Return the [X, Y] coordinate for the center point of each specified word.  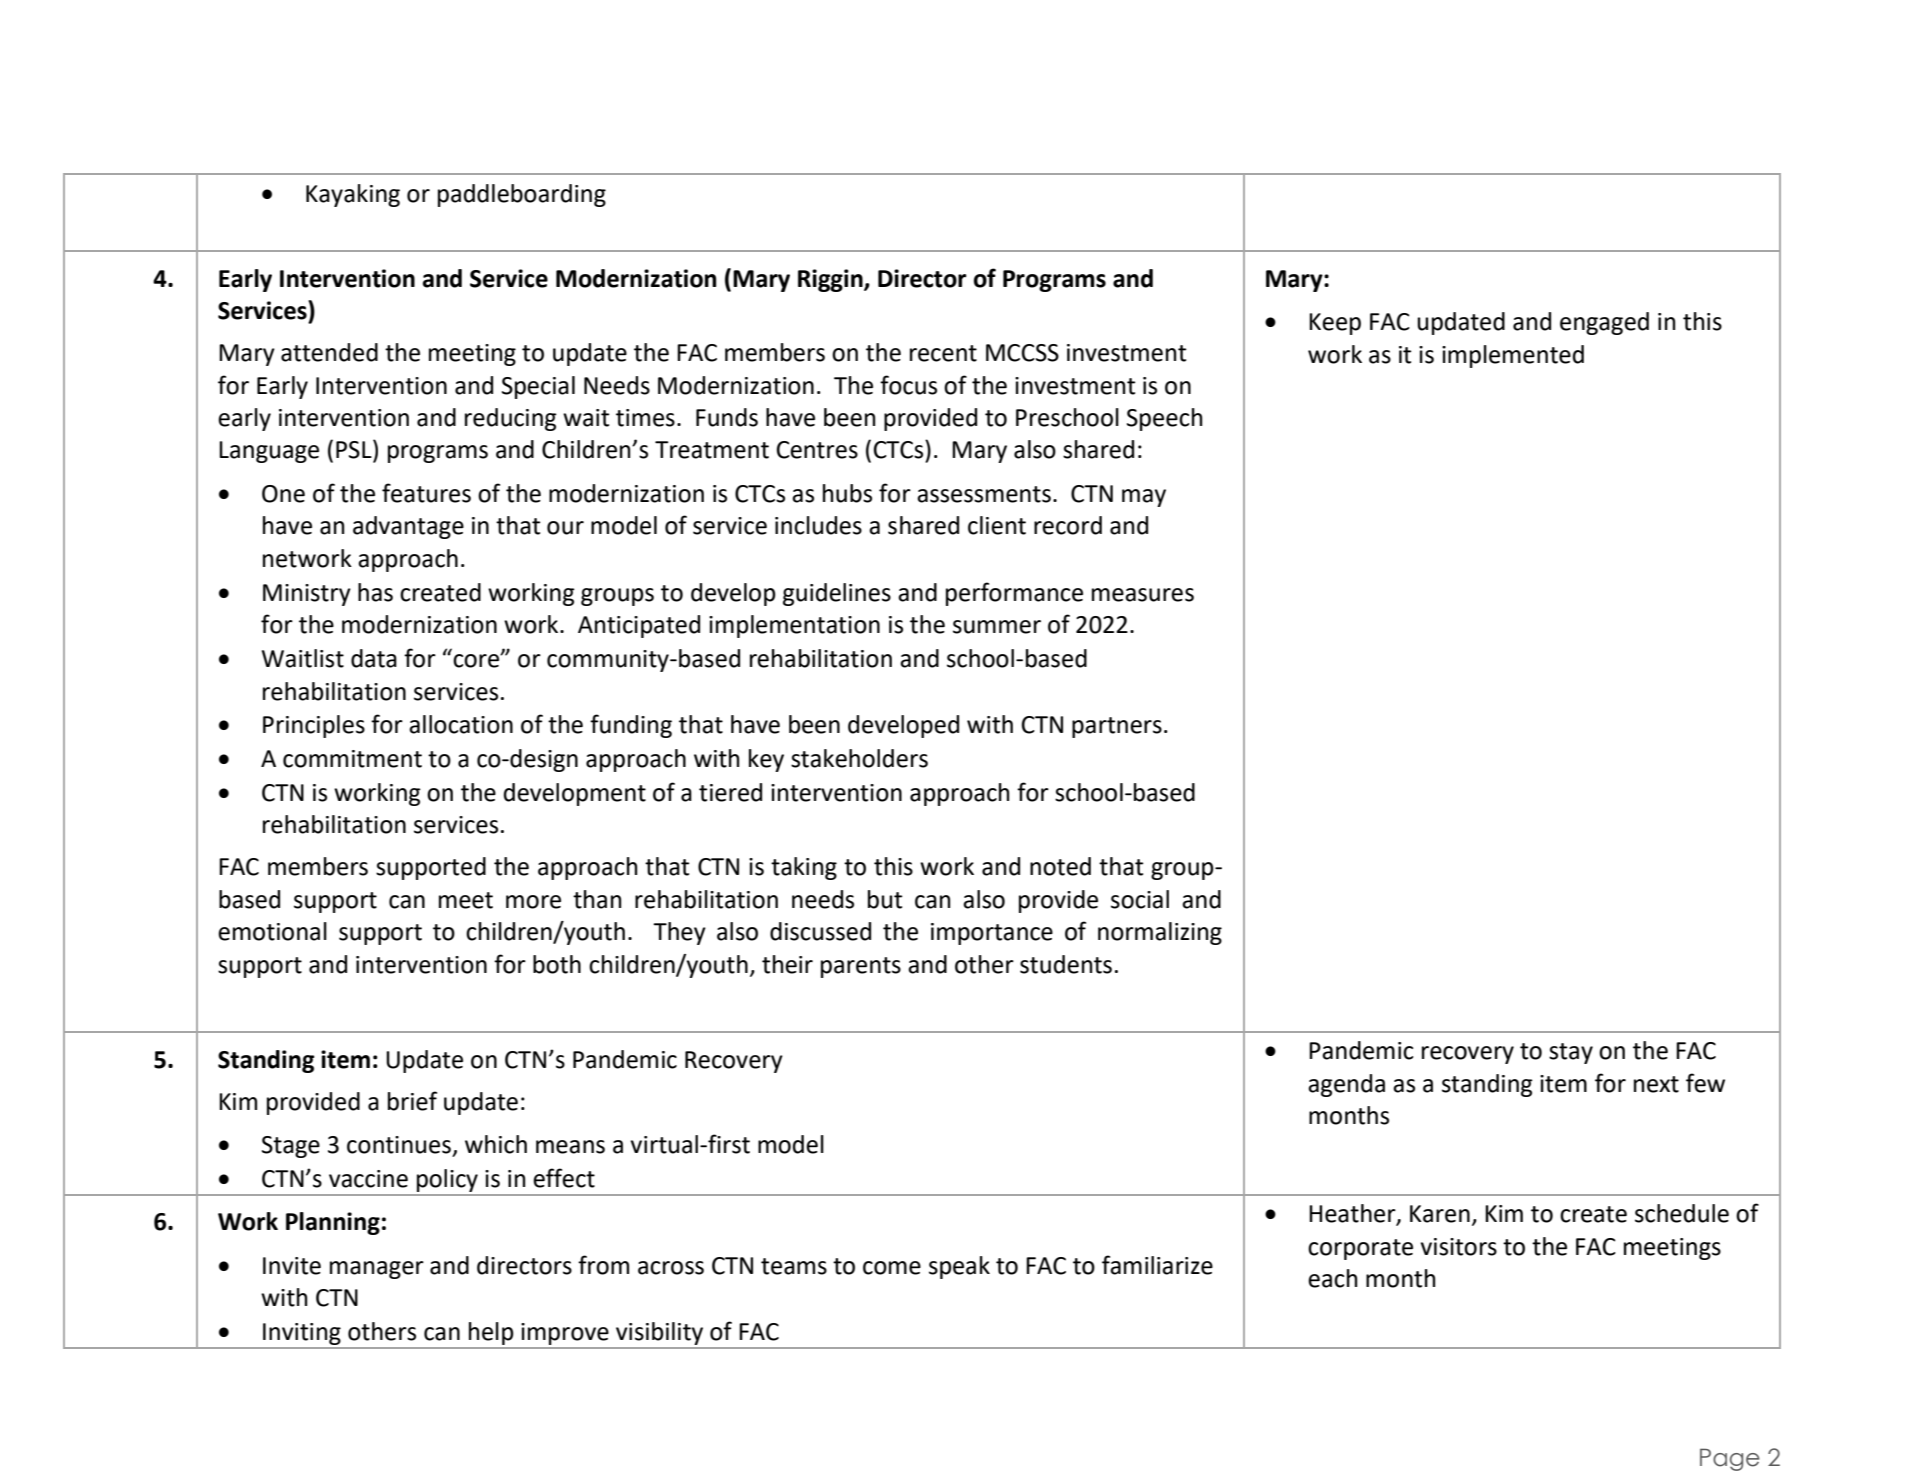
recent [943, 353]
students [1066, 964]
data [374, 658]
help [491, 1333]
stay [1571, 1053]
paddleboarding [522, 195]
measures [1143, 595]
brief [412, 1101]
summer [997, 627]
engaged [1604, 323]
